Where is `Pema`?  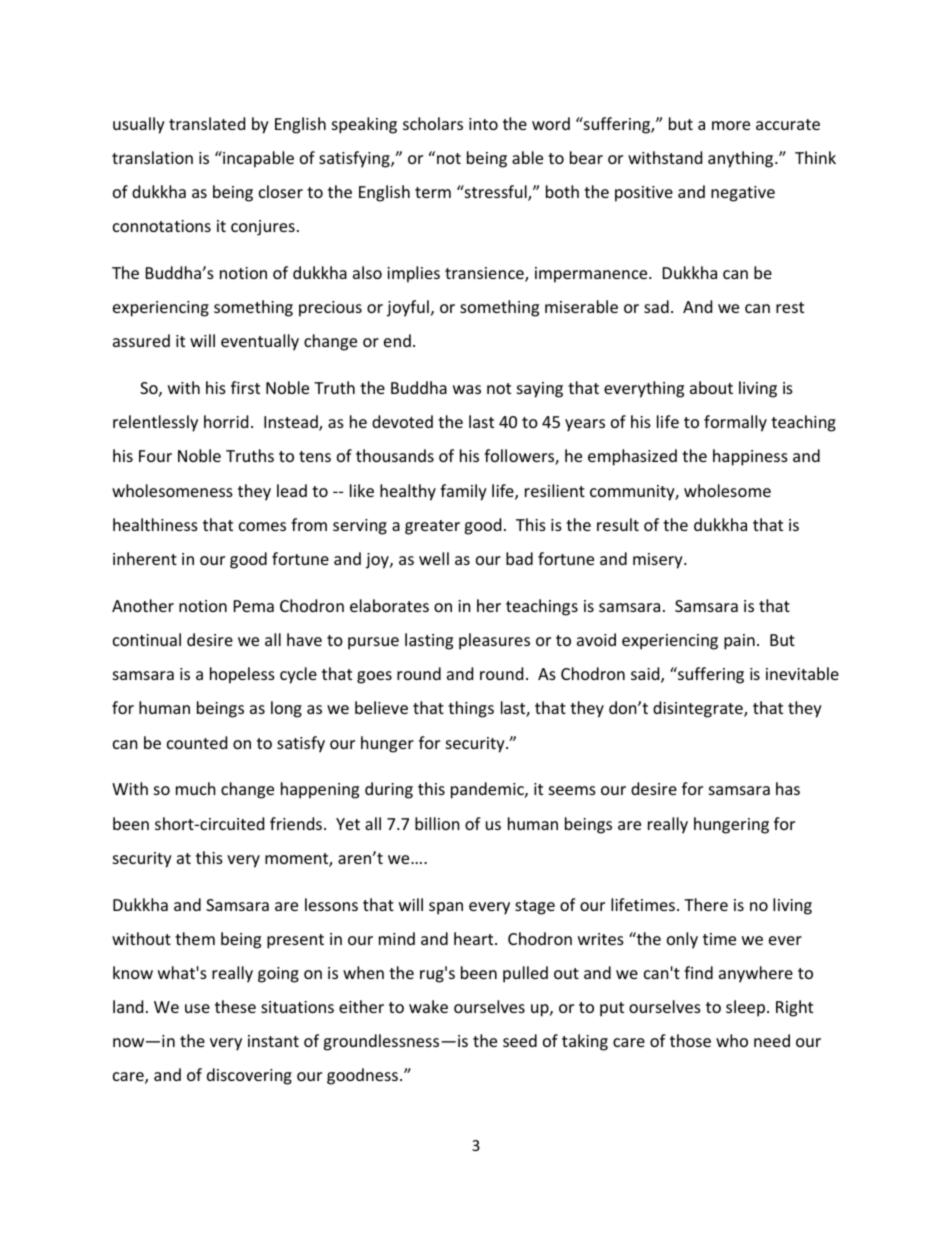
Pema is located at coordinates (254, 606).
